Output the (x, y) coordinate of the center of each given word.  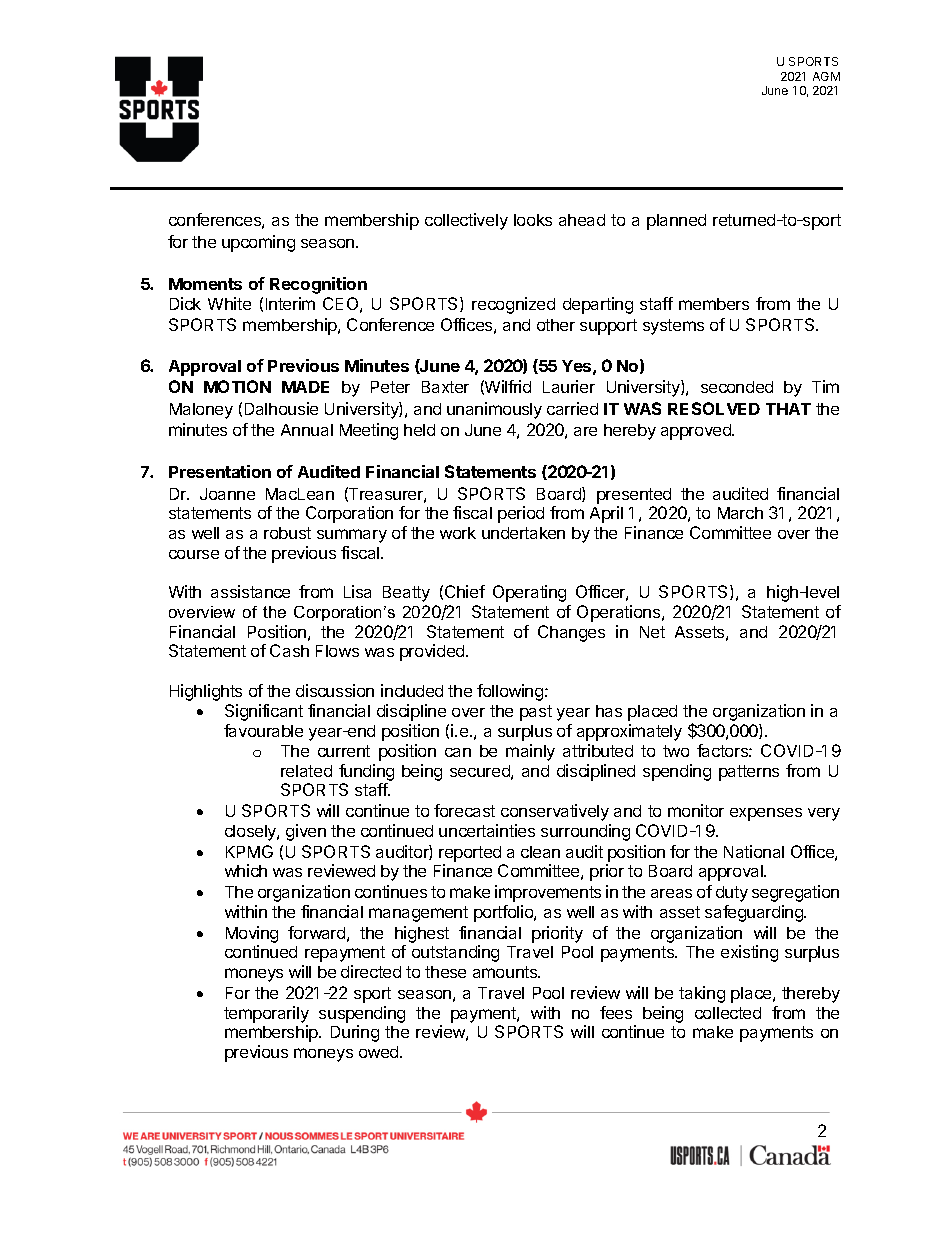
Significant (264, 712)
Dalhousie (281, 408)
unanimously (494, 410)
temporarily (266, 1014)
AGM (826, 76)
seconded (737, 387)
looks (533, 220)
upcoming (258, 243)
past (536, 713)
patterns (749, 773)
